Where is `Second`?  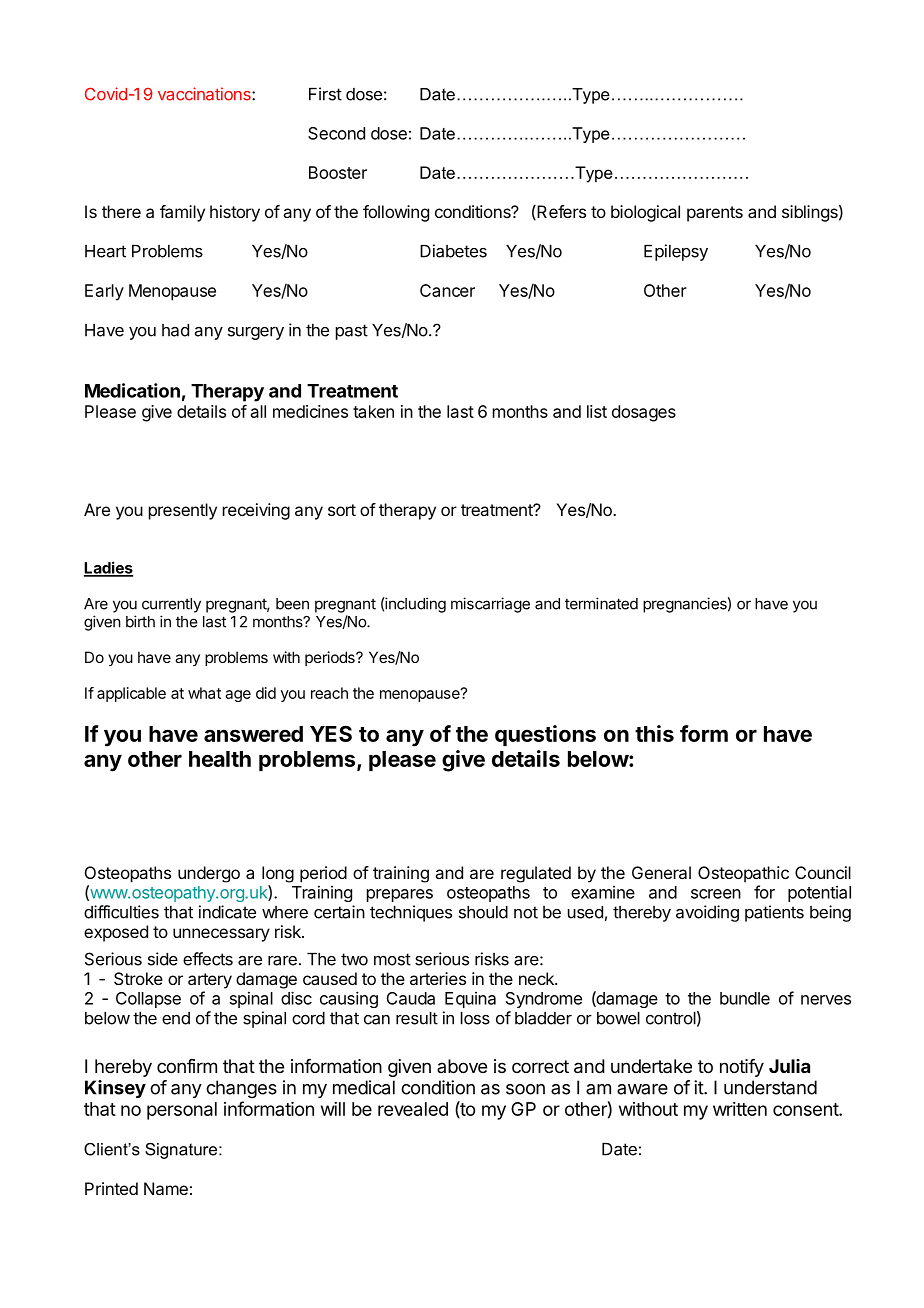
Second is located at coordinates (336, 133).
